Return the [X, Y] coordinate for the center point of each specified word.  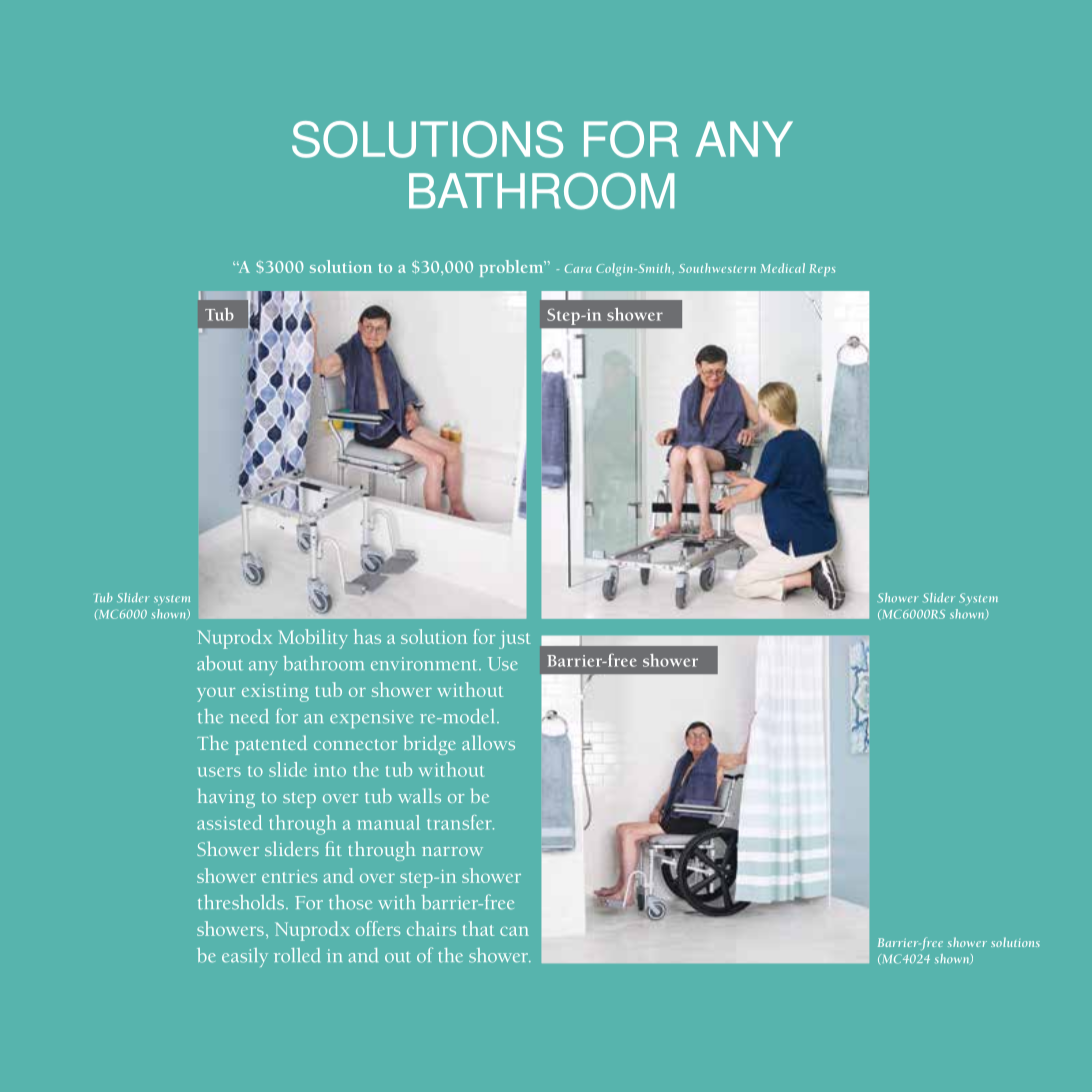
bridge [430, 745]
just [515, 640]
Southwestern [717, 268]
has [367, 636]
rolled [297, 955]
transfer [460, 822]
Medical [782, 268]
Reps [822, 270]
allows [488, 742]
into [330, 770]
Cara [578, 268]
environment [425, 664]
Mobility [313, 639]
